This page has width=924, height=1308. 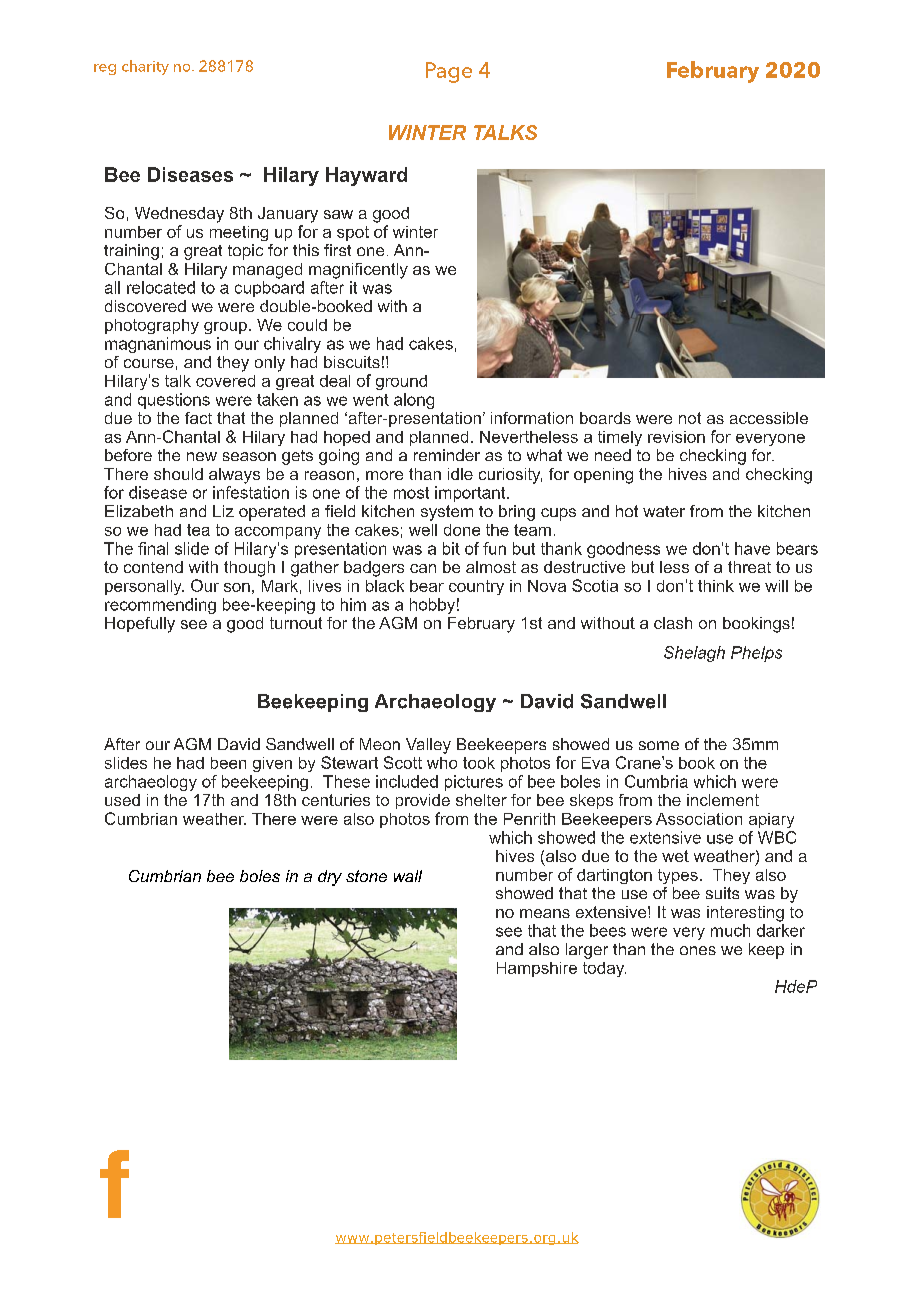 I want to click on relocated, so click(x=161, y=287).
